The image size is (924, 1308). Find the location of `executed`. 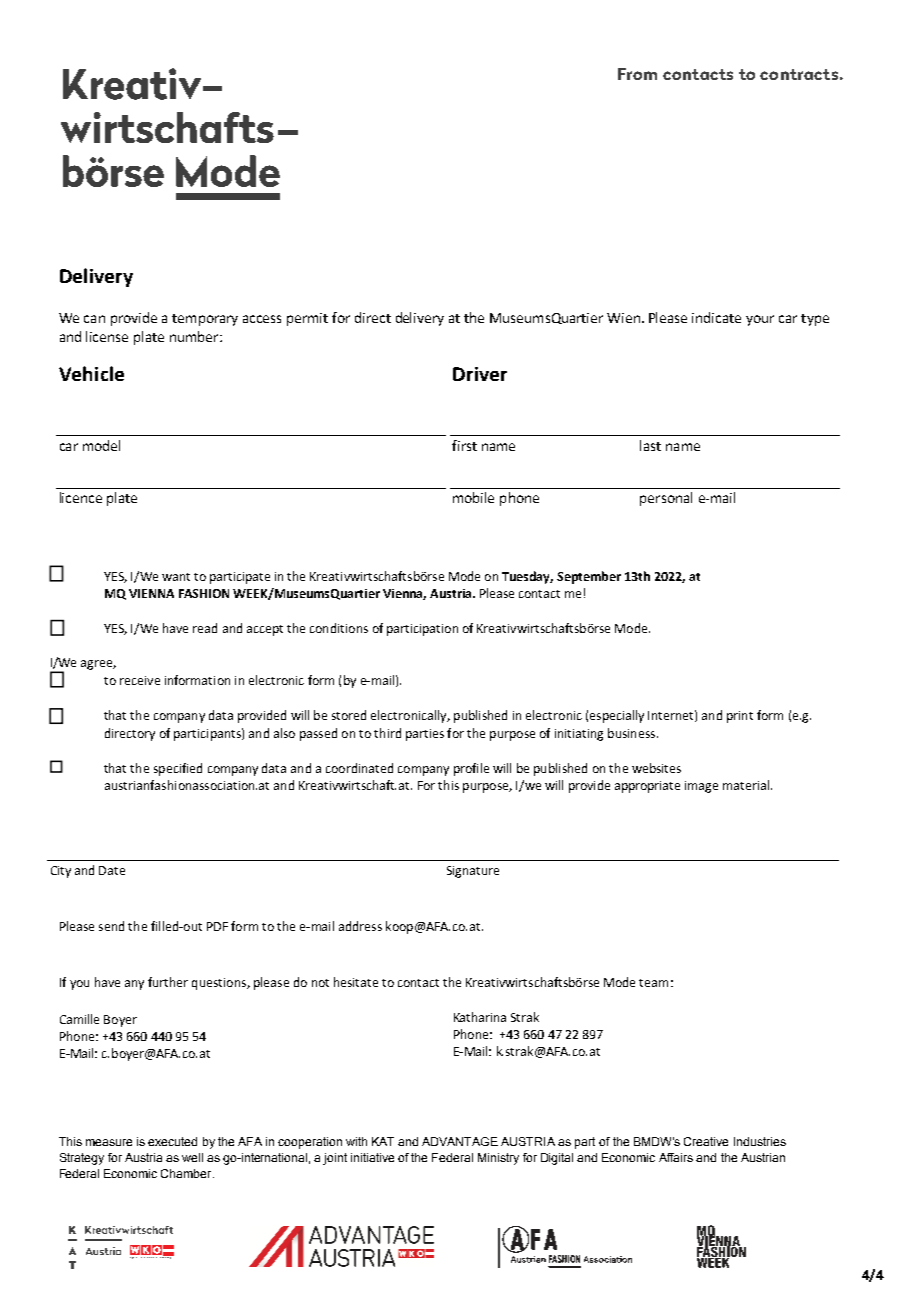

executed is located at coordinates (172, 1141).
